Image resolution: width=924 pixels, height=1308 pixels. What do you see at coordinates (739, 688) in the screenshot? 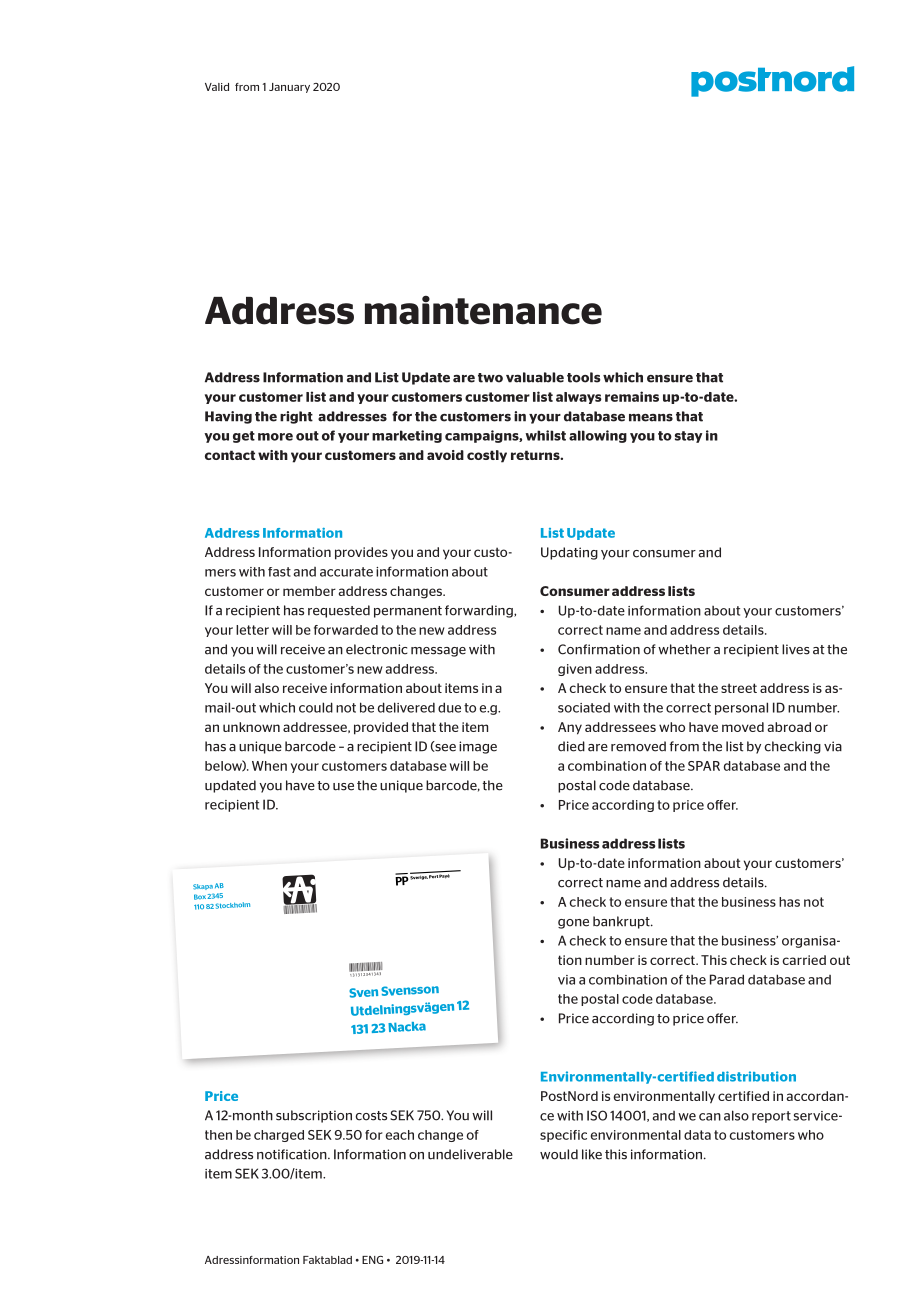
I see `street` at bounding box center [739, 688].
